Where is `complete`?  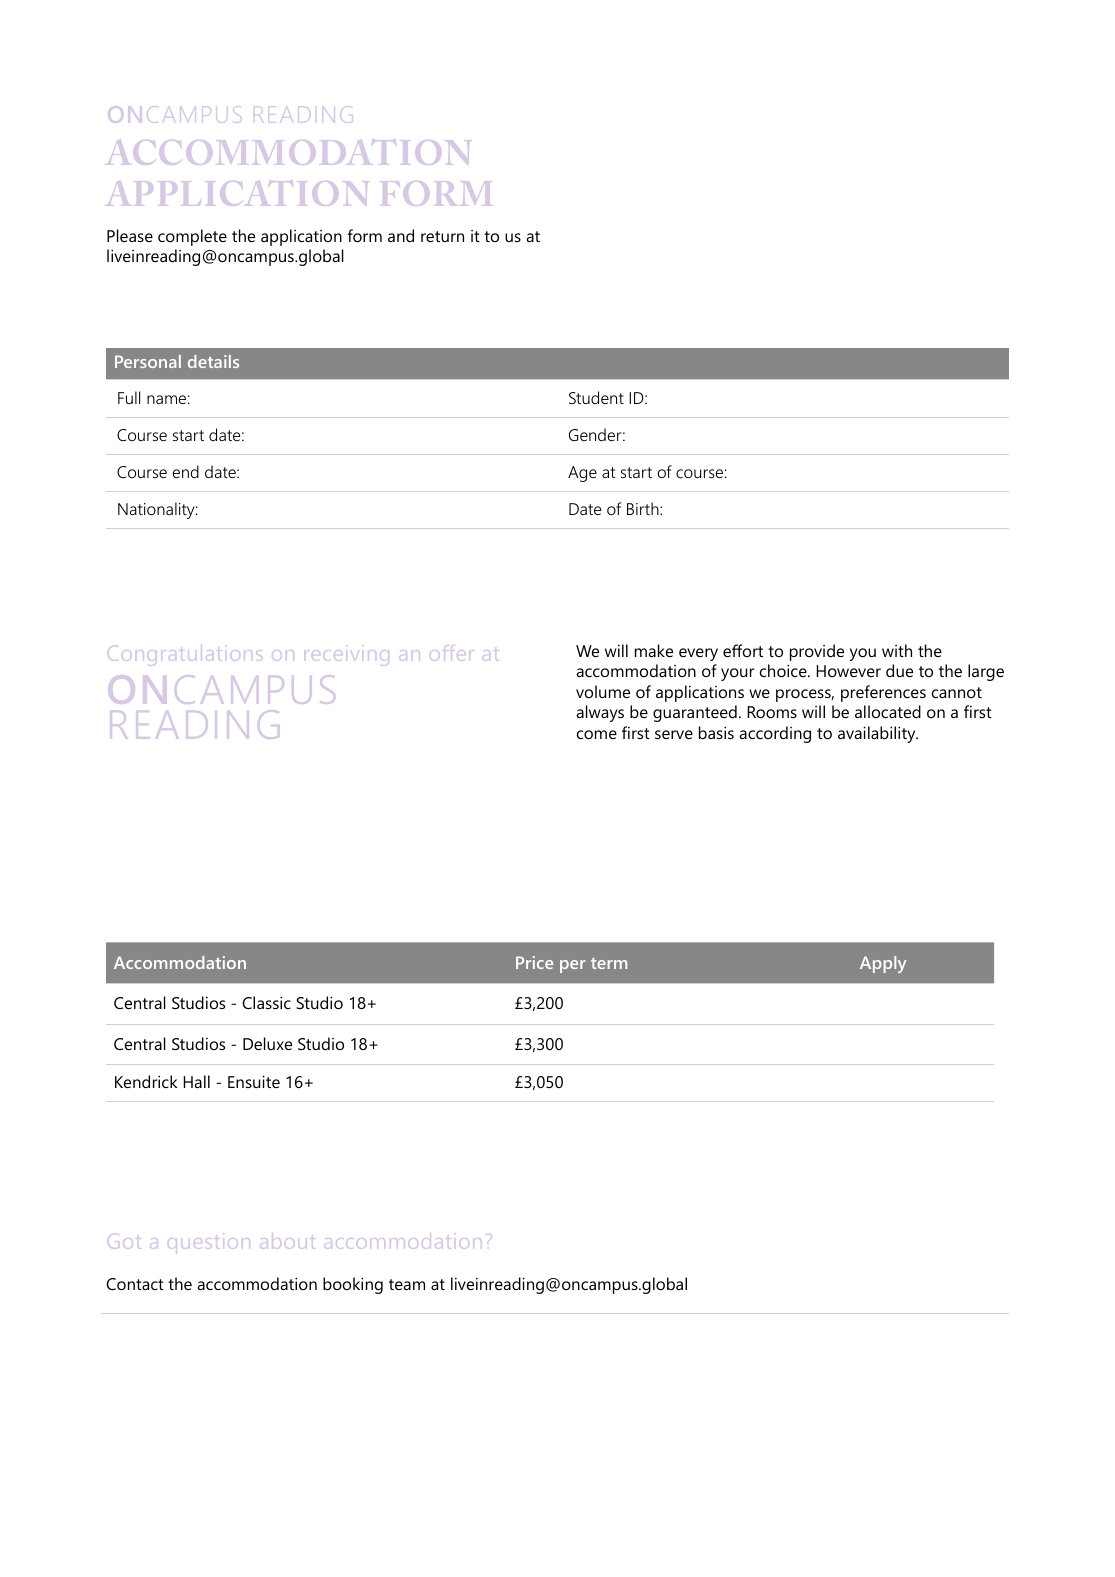 complete is located at coordinates (192, 237).
